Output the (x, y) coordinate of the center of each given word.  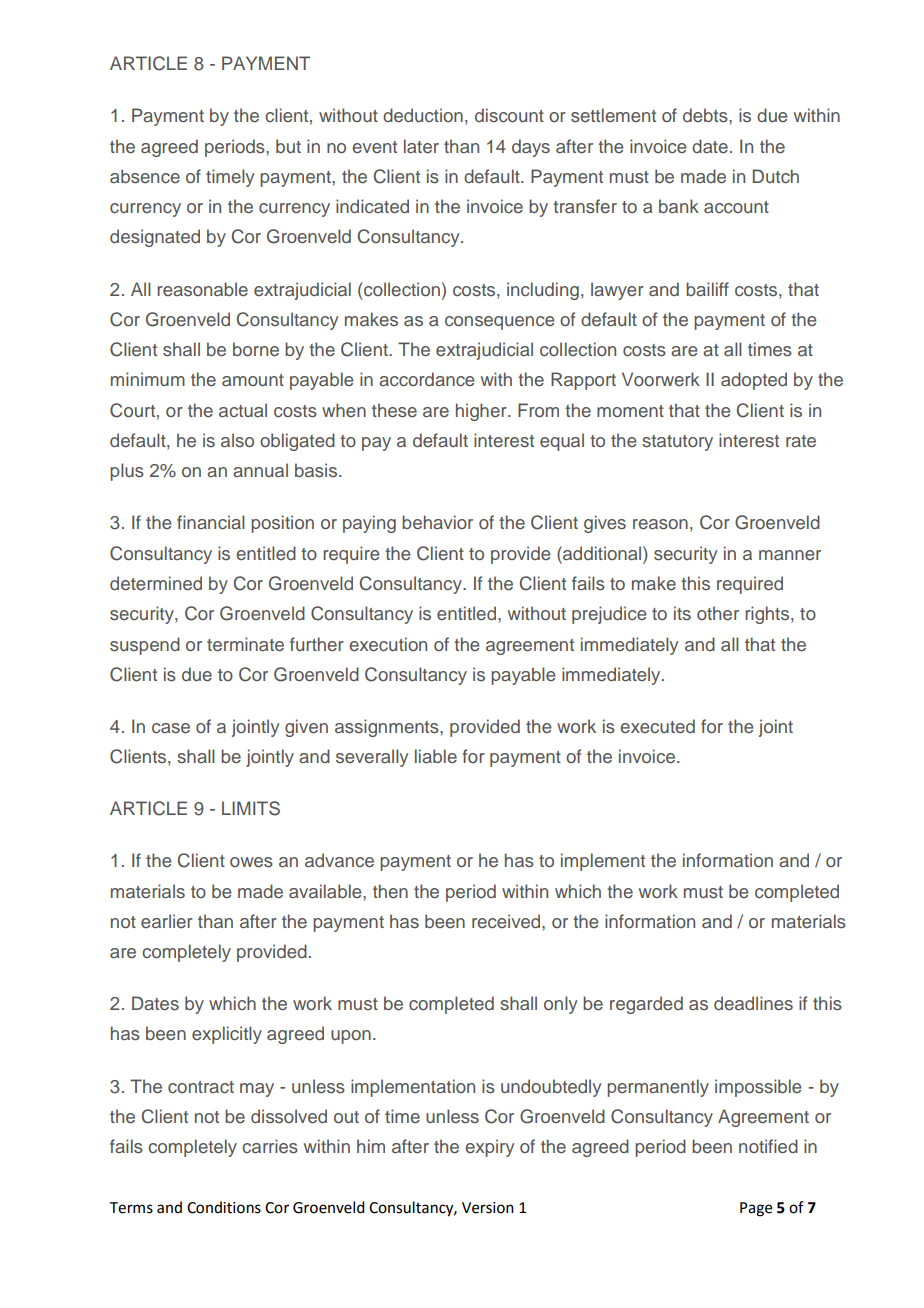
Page (756, 1209)
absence (145, 176)
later (421, 146)
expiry (489, 1148)
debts (706, 115)
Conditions (224, 1207)
